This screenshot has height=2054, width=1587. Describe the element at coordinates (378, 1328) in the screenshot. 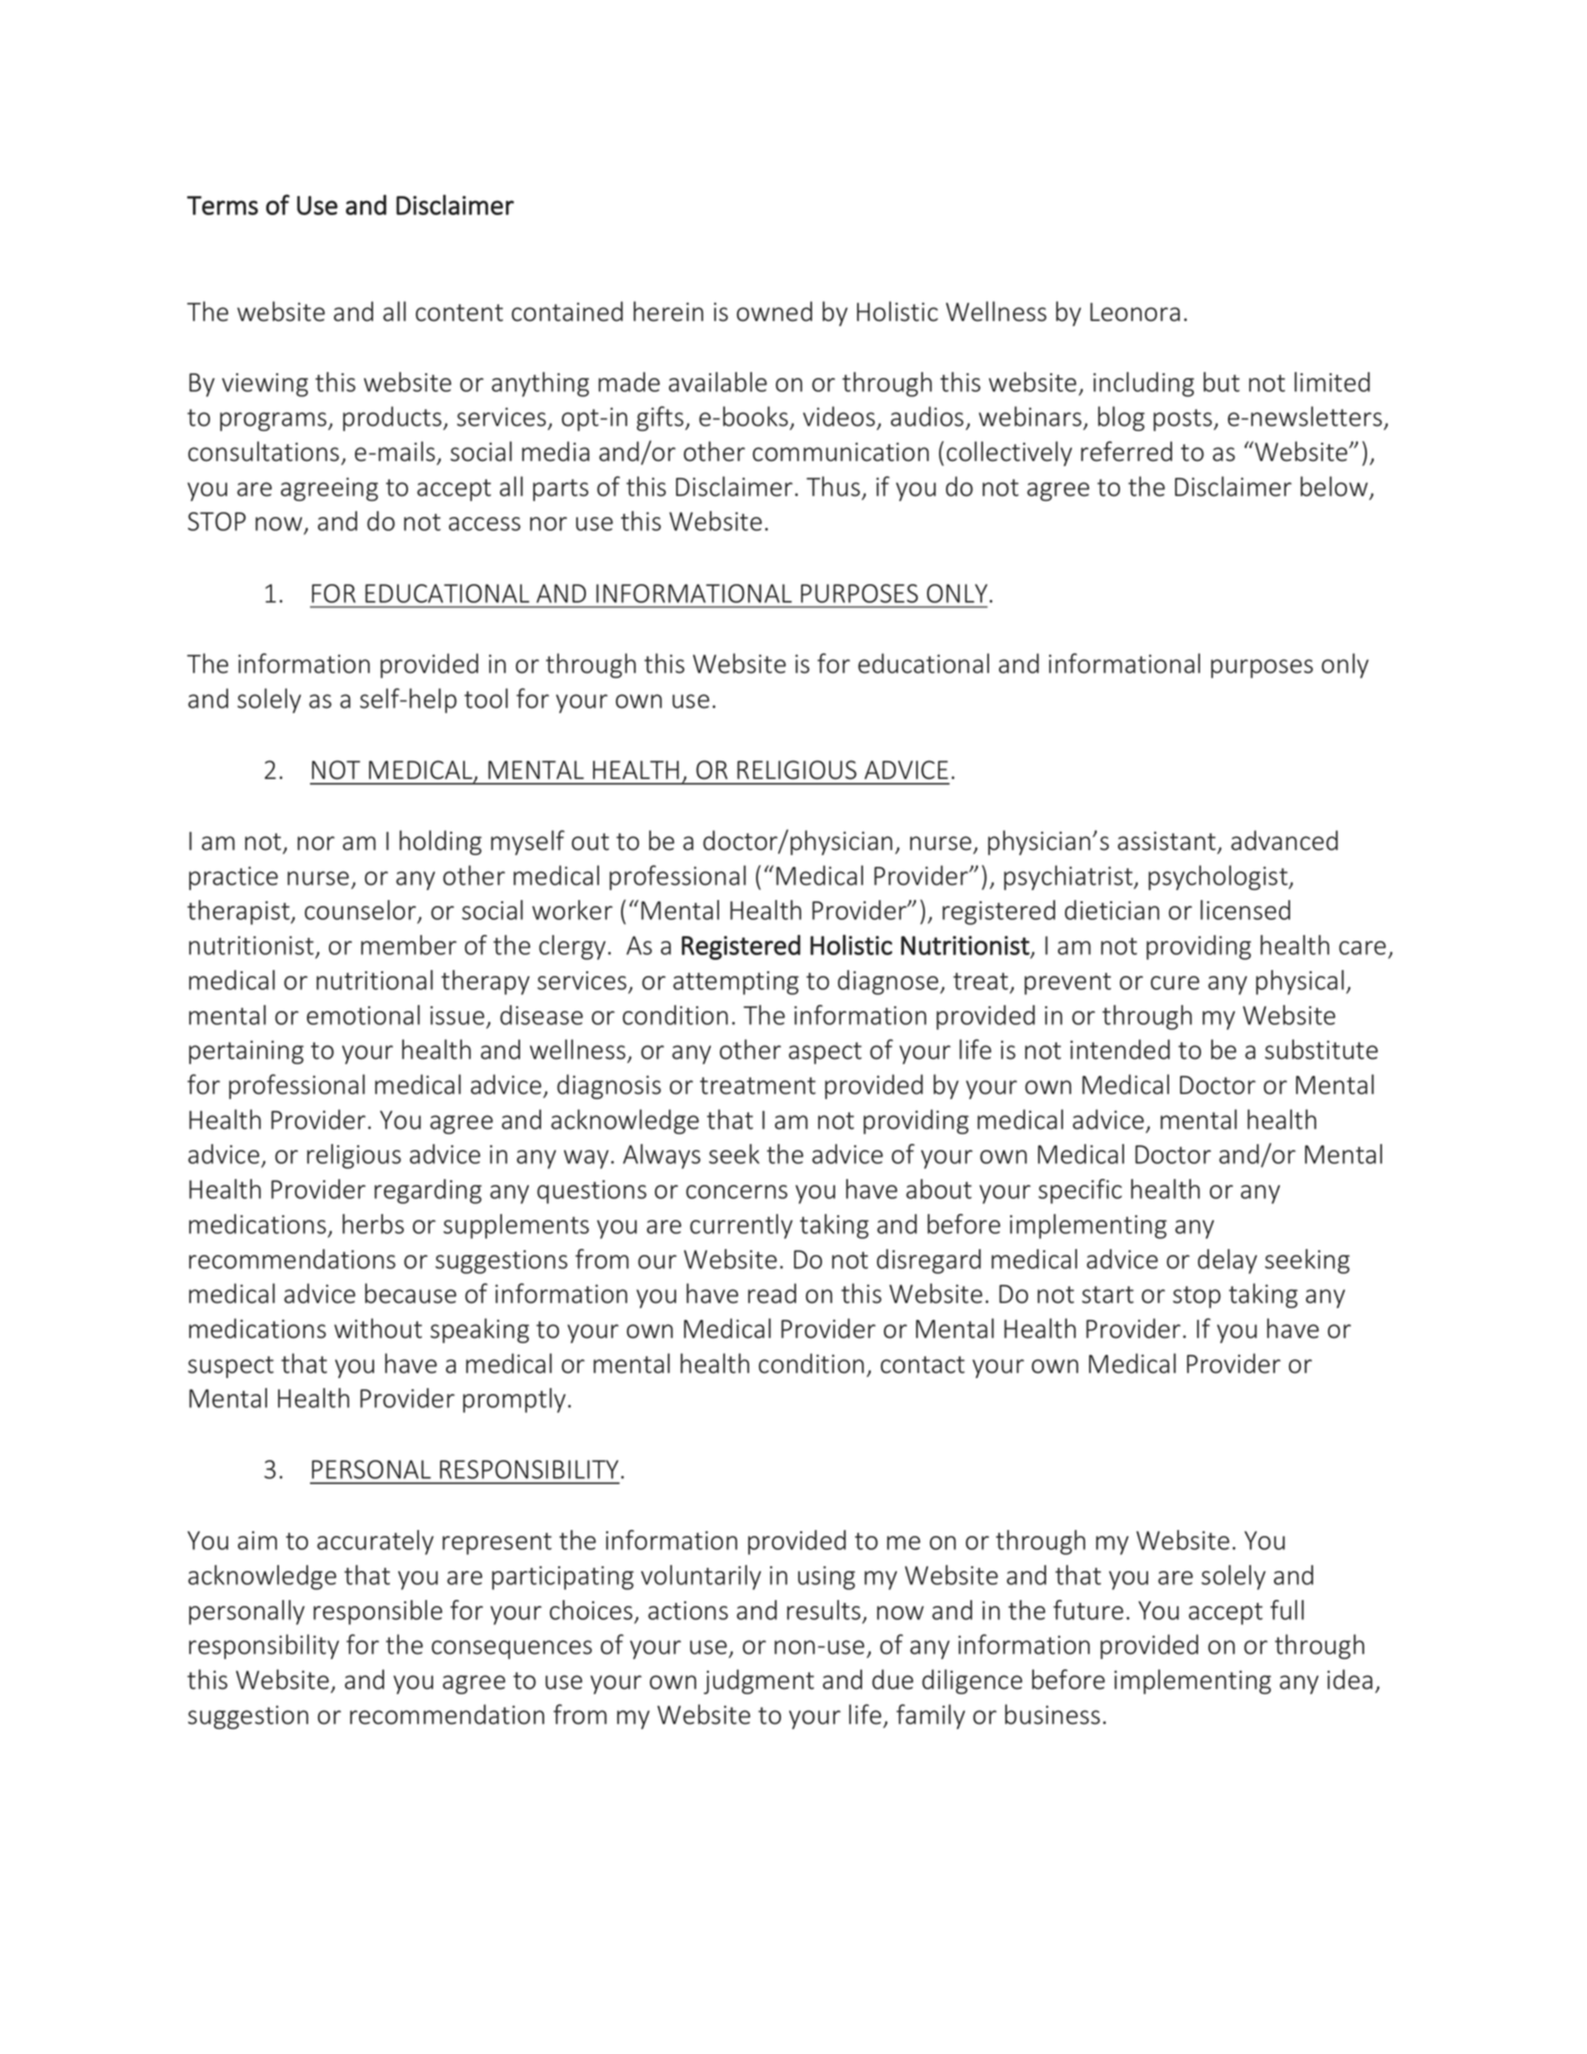

I see `without` at that location.
